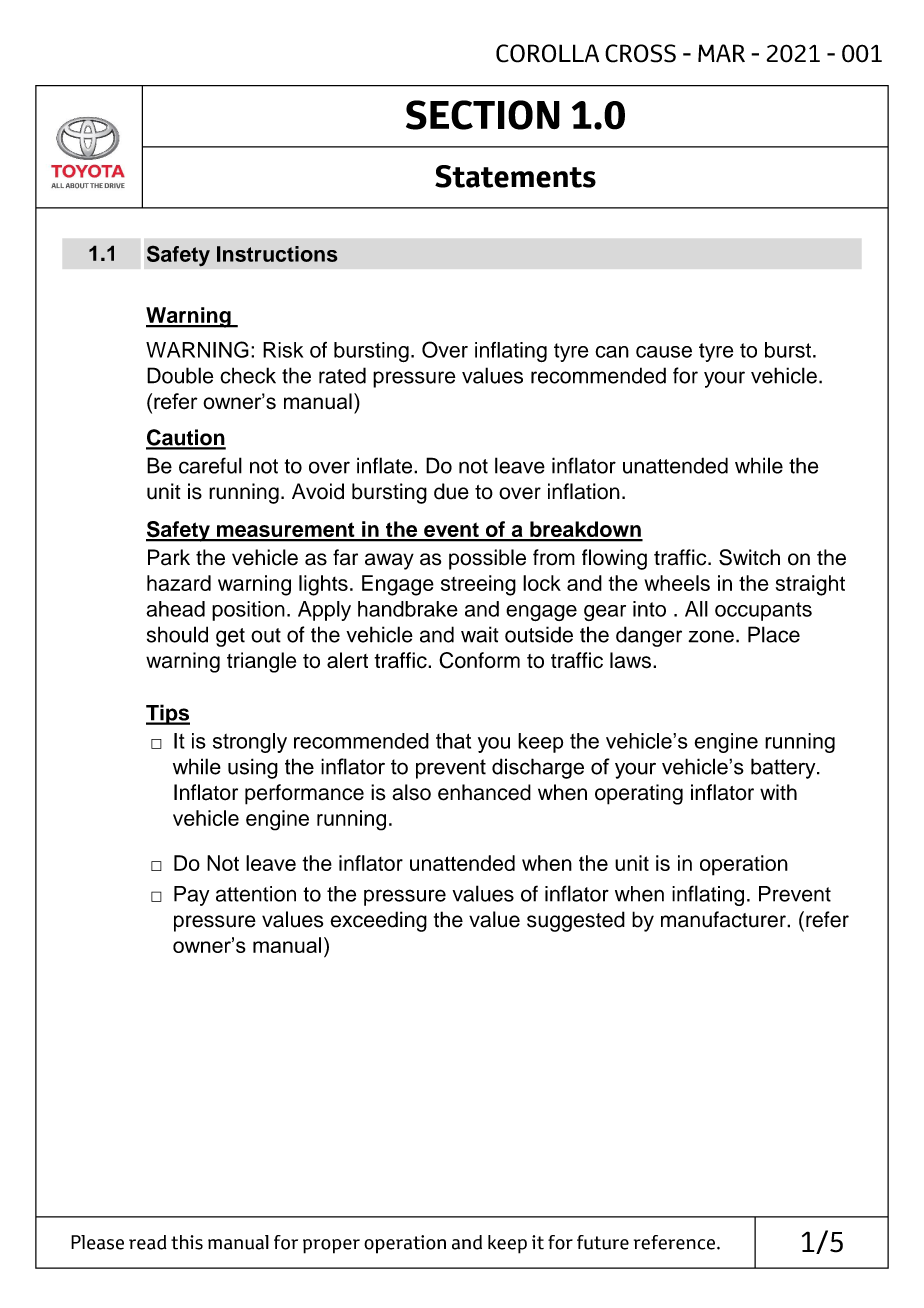 Image resolution: width=924 pixels, height=1308 pixels. I want to click on Double, so click(180, 375).
